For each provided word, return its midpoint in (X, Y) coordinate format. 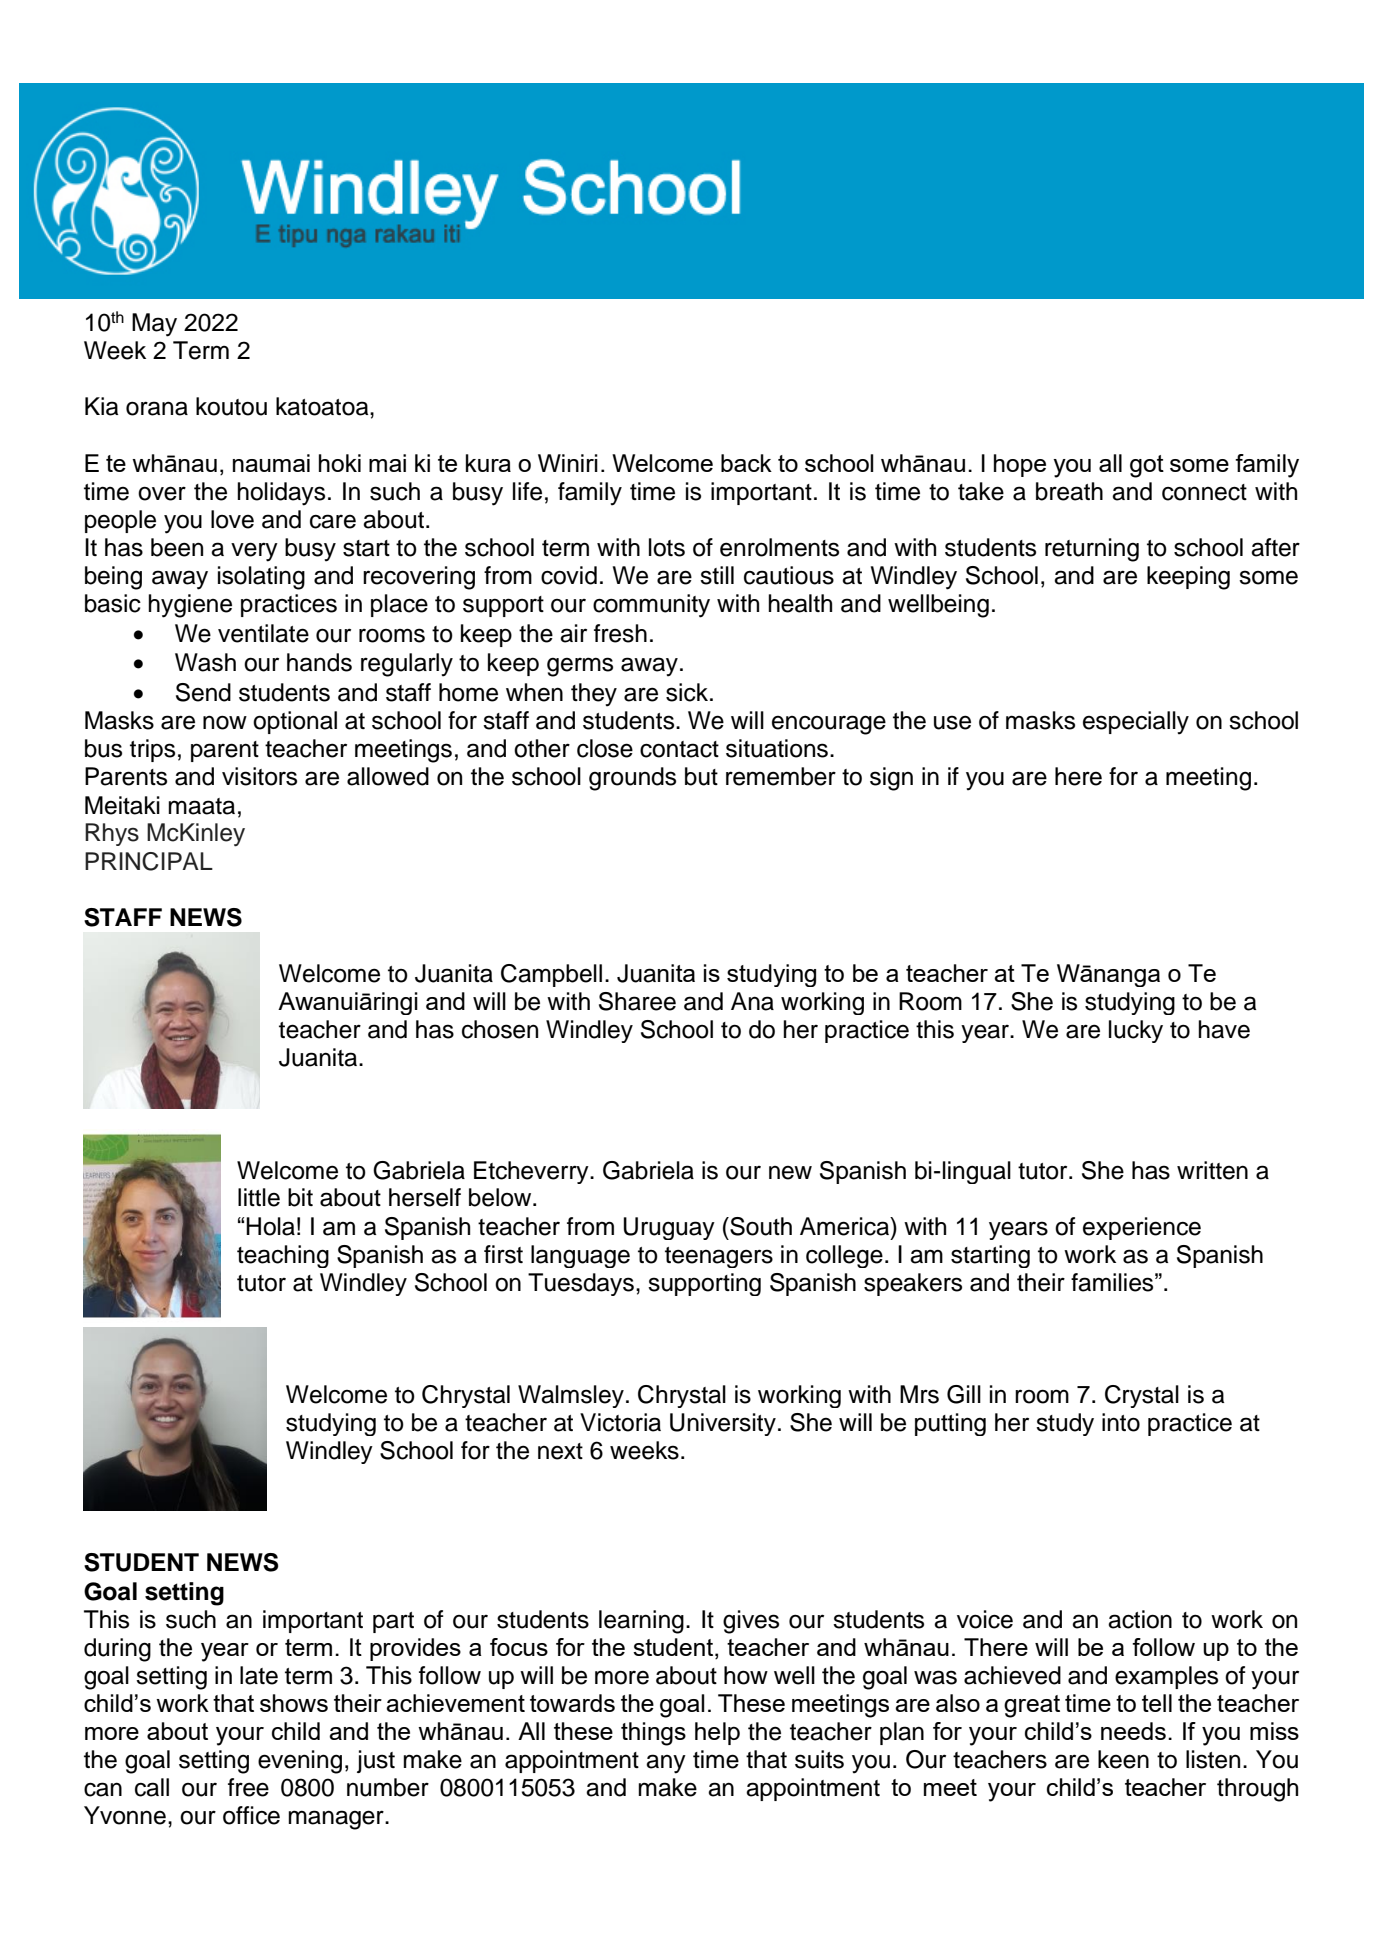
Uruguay (669, 1228)
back (746, 463)
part (393, 1622)
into (1121, 1422)
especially (1136, 723)
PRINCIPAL (149, 861)
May (154, 325)
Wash (205, 662)
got (1147, 466)
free (248, 1787)
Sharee (637, 1001)
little (259, 1197)
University (723, 1424)
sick (688, 692)
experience (1142, 1228)
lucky (1136, 1031)
